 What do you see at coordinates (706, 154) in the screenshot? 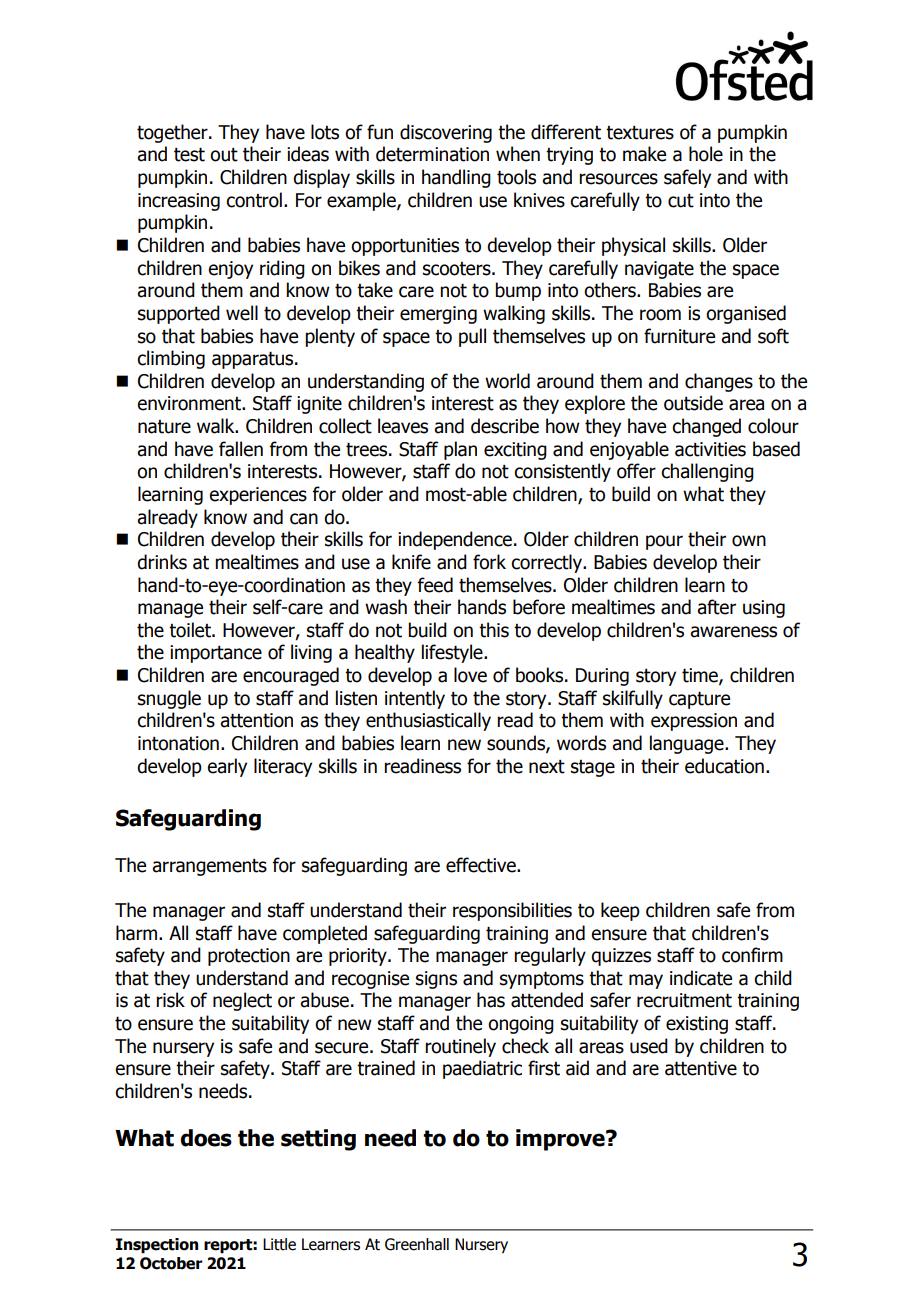
I see `hole` at bounding box center [706, 154].
